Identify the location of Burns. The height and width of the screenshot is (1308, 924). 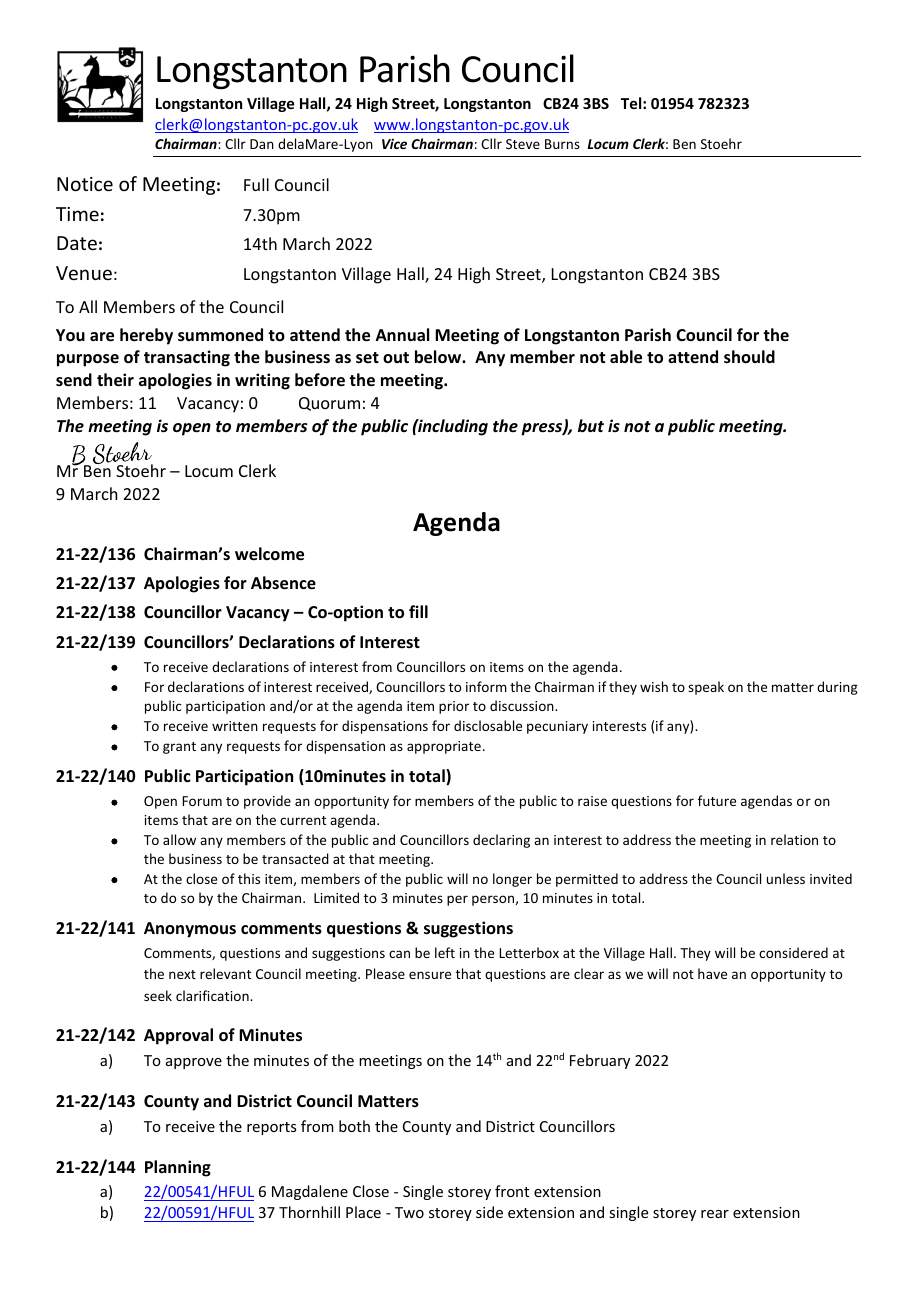
(562, 144).
